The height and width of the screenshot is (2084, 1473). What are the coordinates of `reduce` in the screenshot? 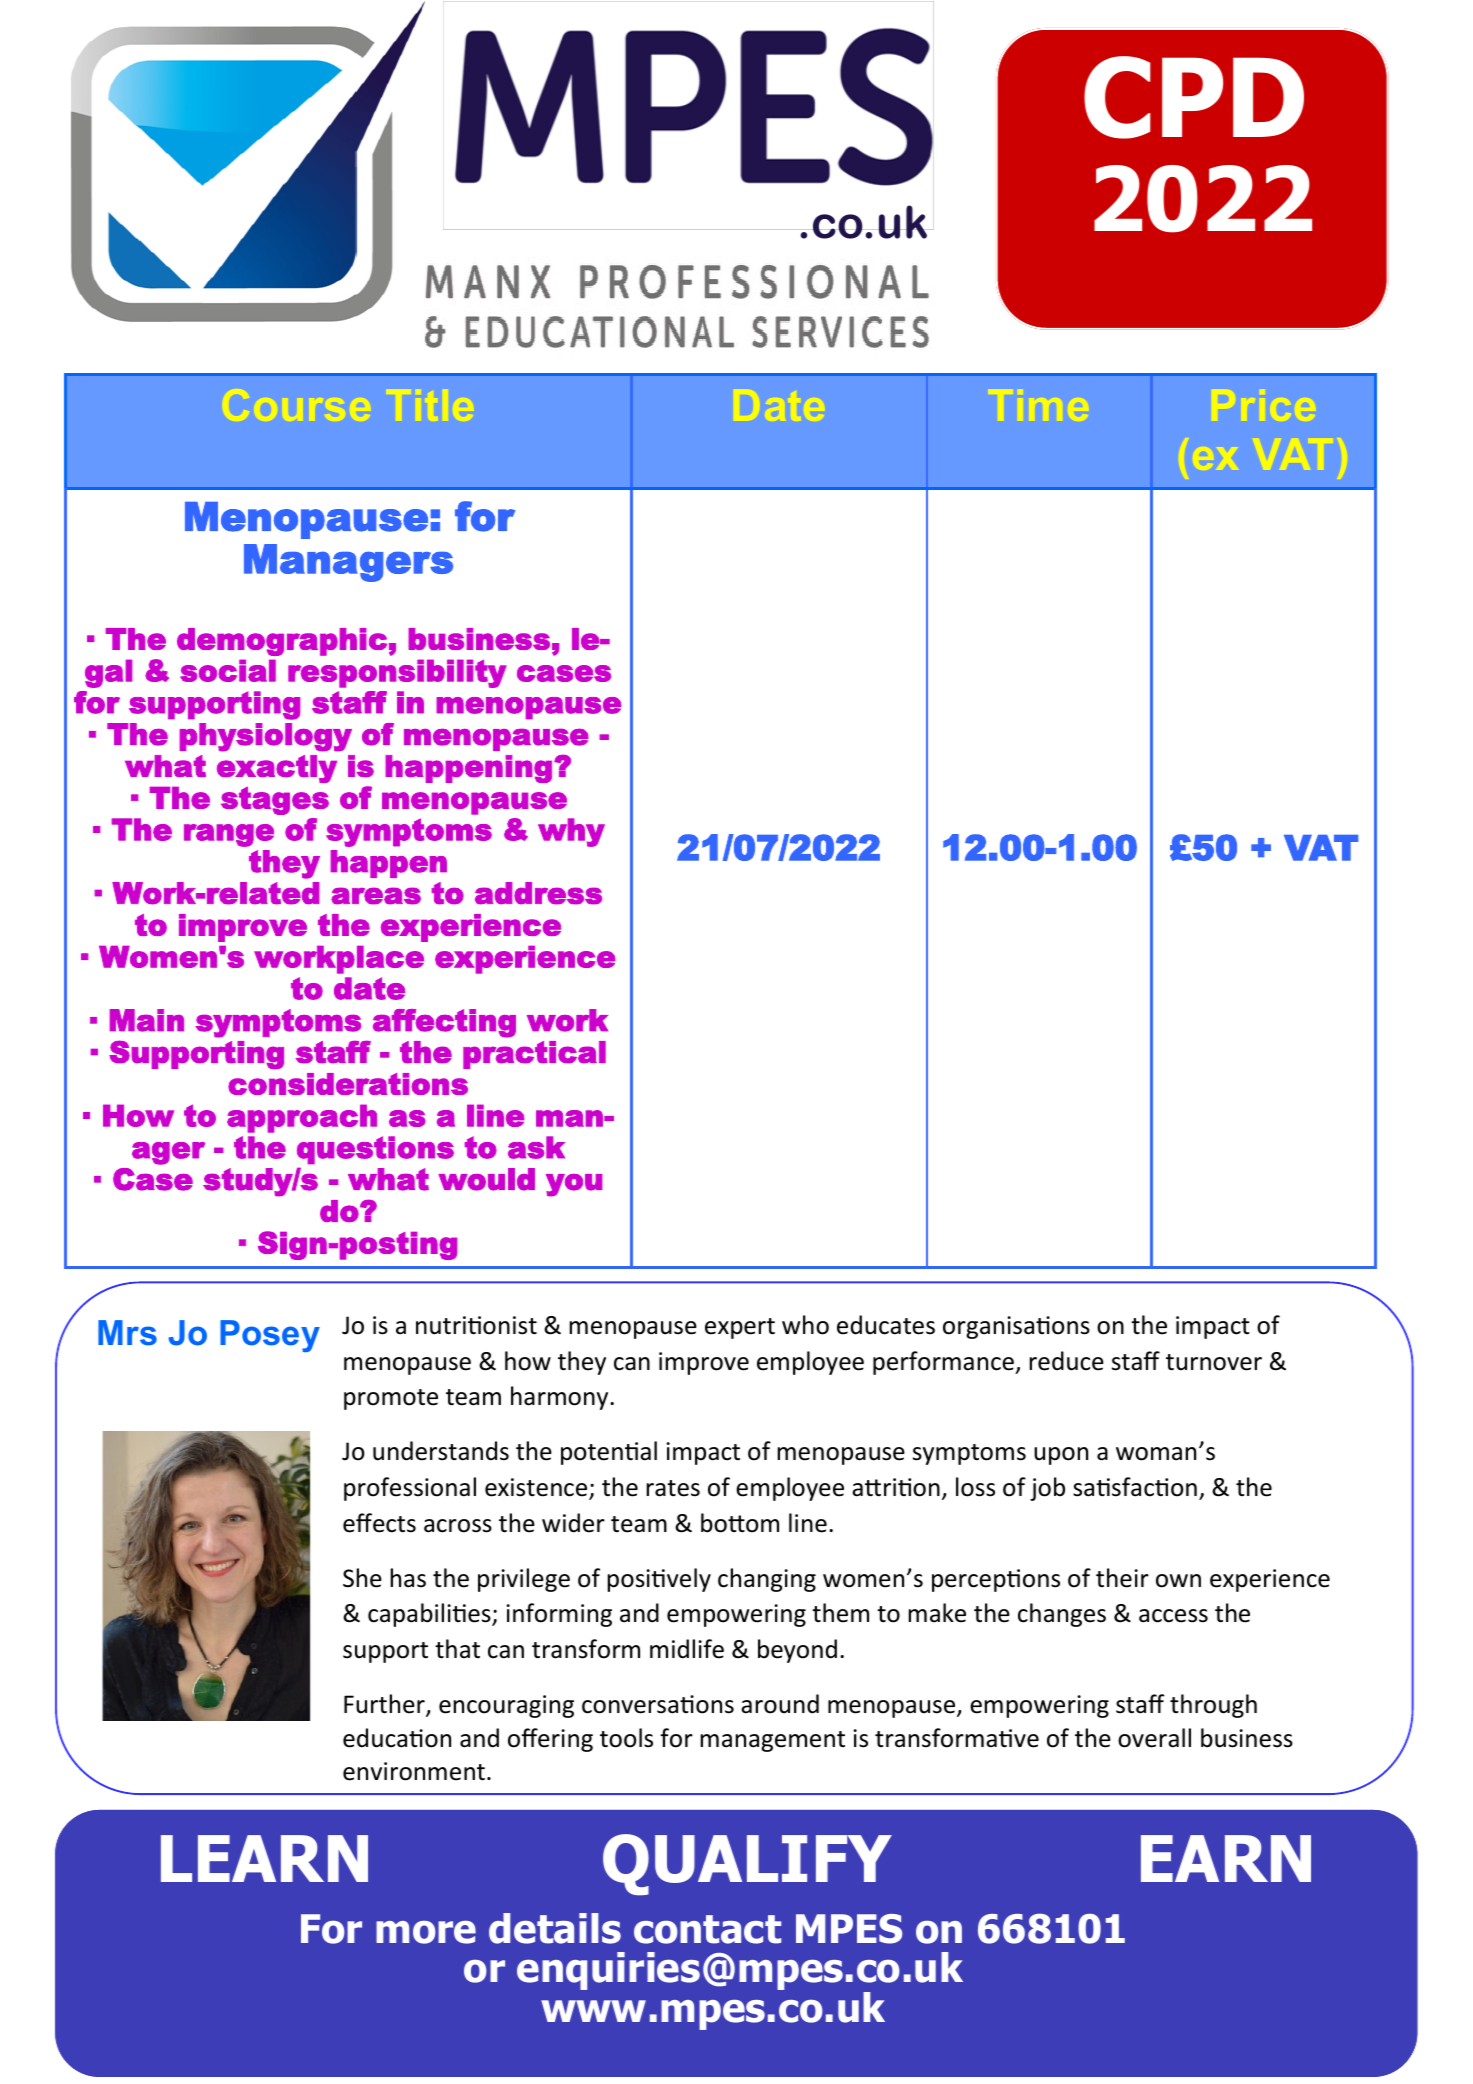 It's located at (1066, 1361).
